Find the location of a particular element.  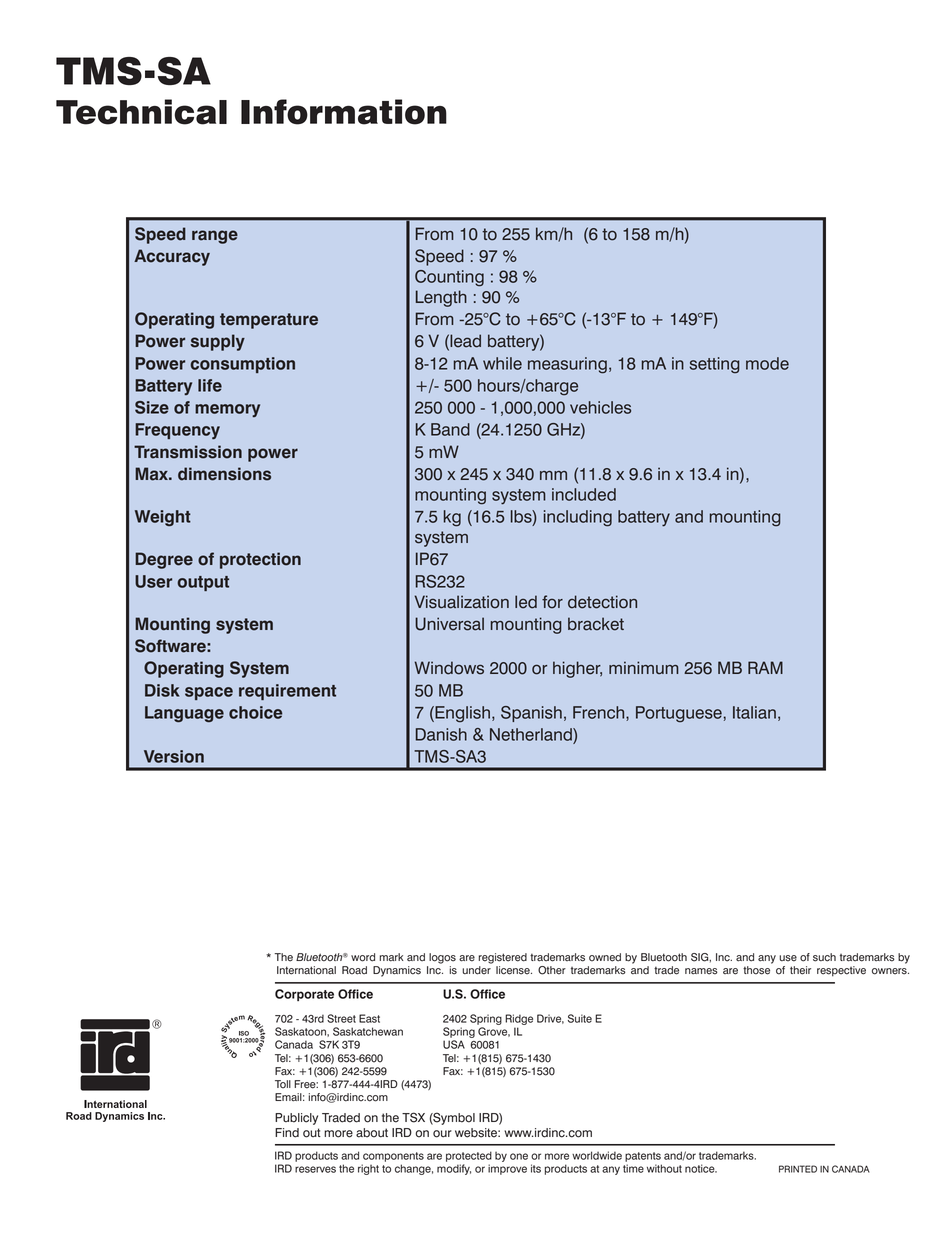

setting is located at coordinates (715, 365).
